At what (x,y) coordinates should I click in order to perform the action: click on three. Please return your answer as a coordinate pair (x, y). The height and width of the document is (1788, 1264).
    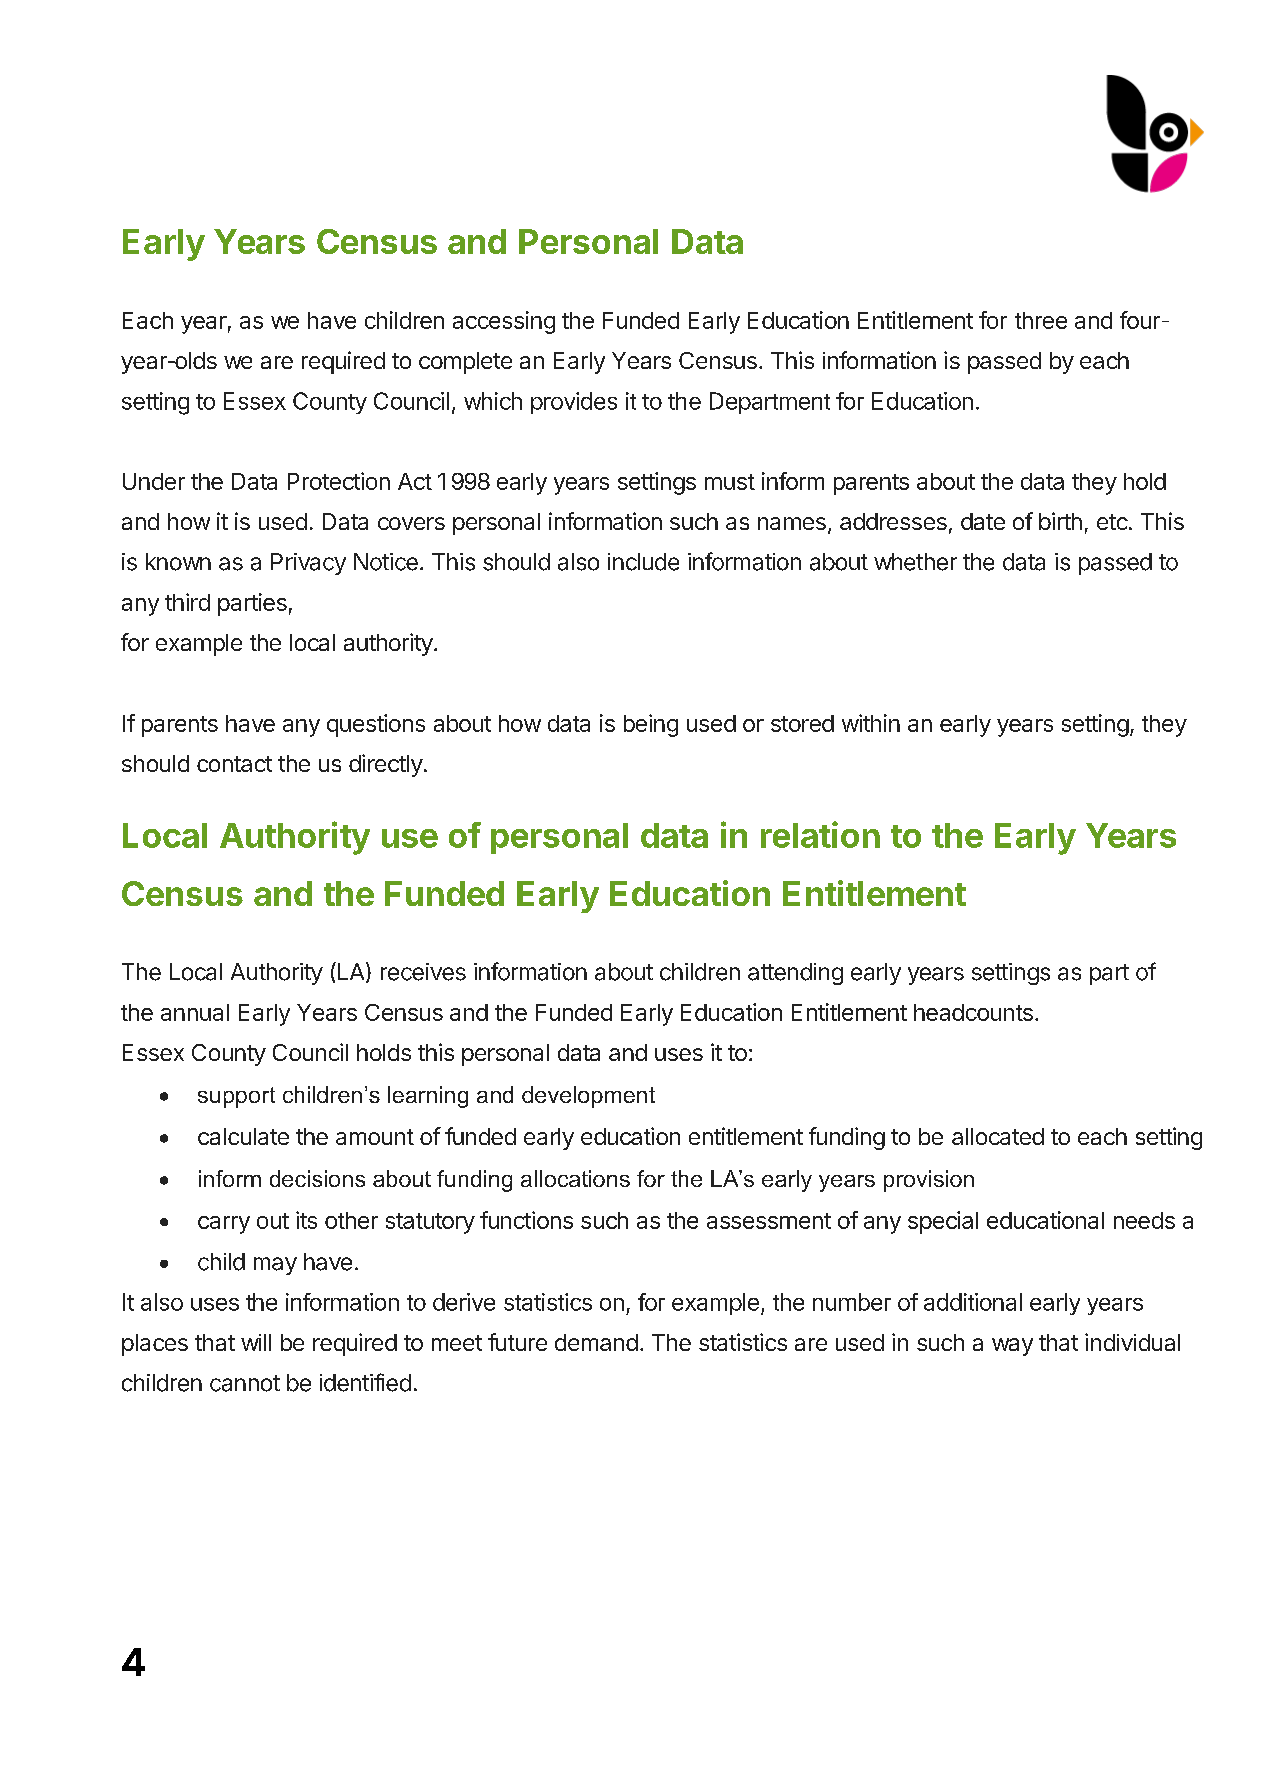
    Looking at the image, I should click on (1041, 320).
